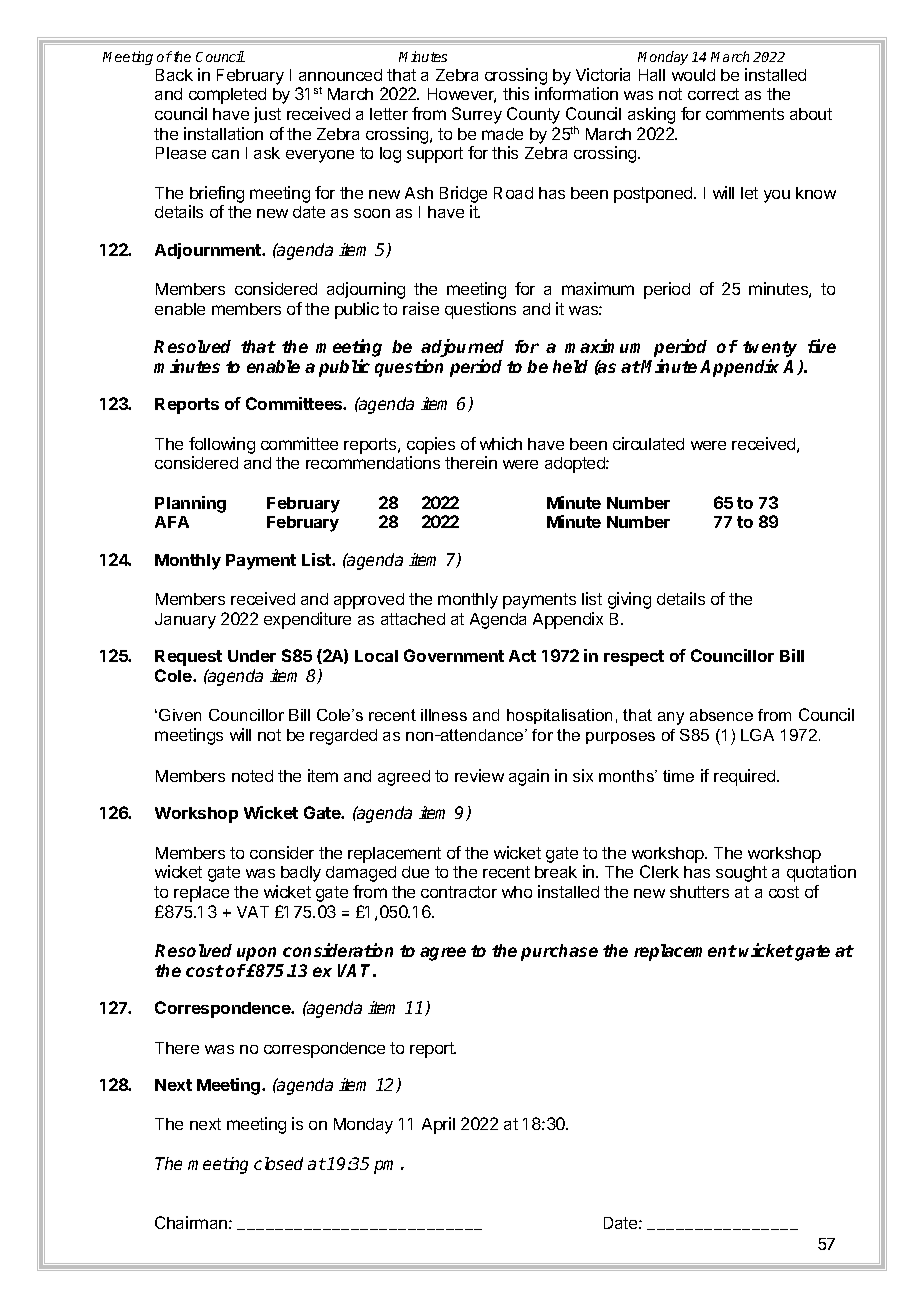  What do you see at coordinates (479, 775) in the image?
I see `review` at bounding box center [479, 775].
